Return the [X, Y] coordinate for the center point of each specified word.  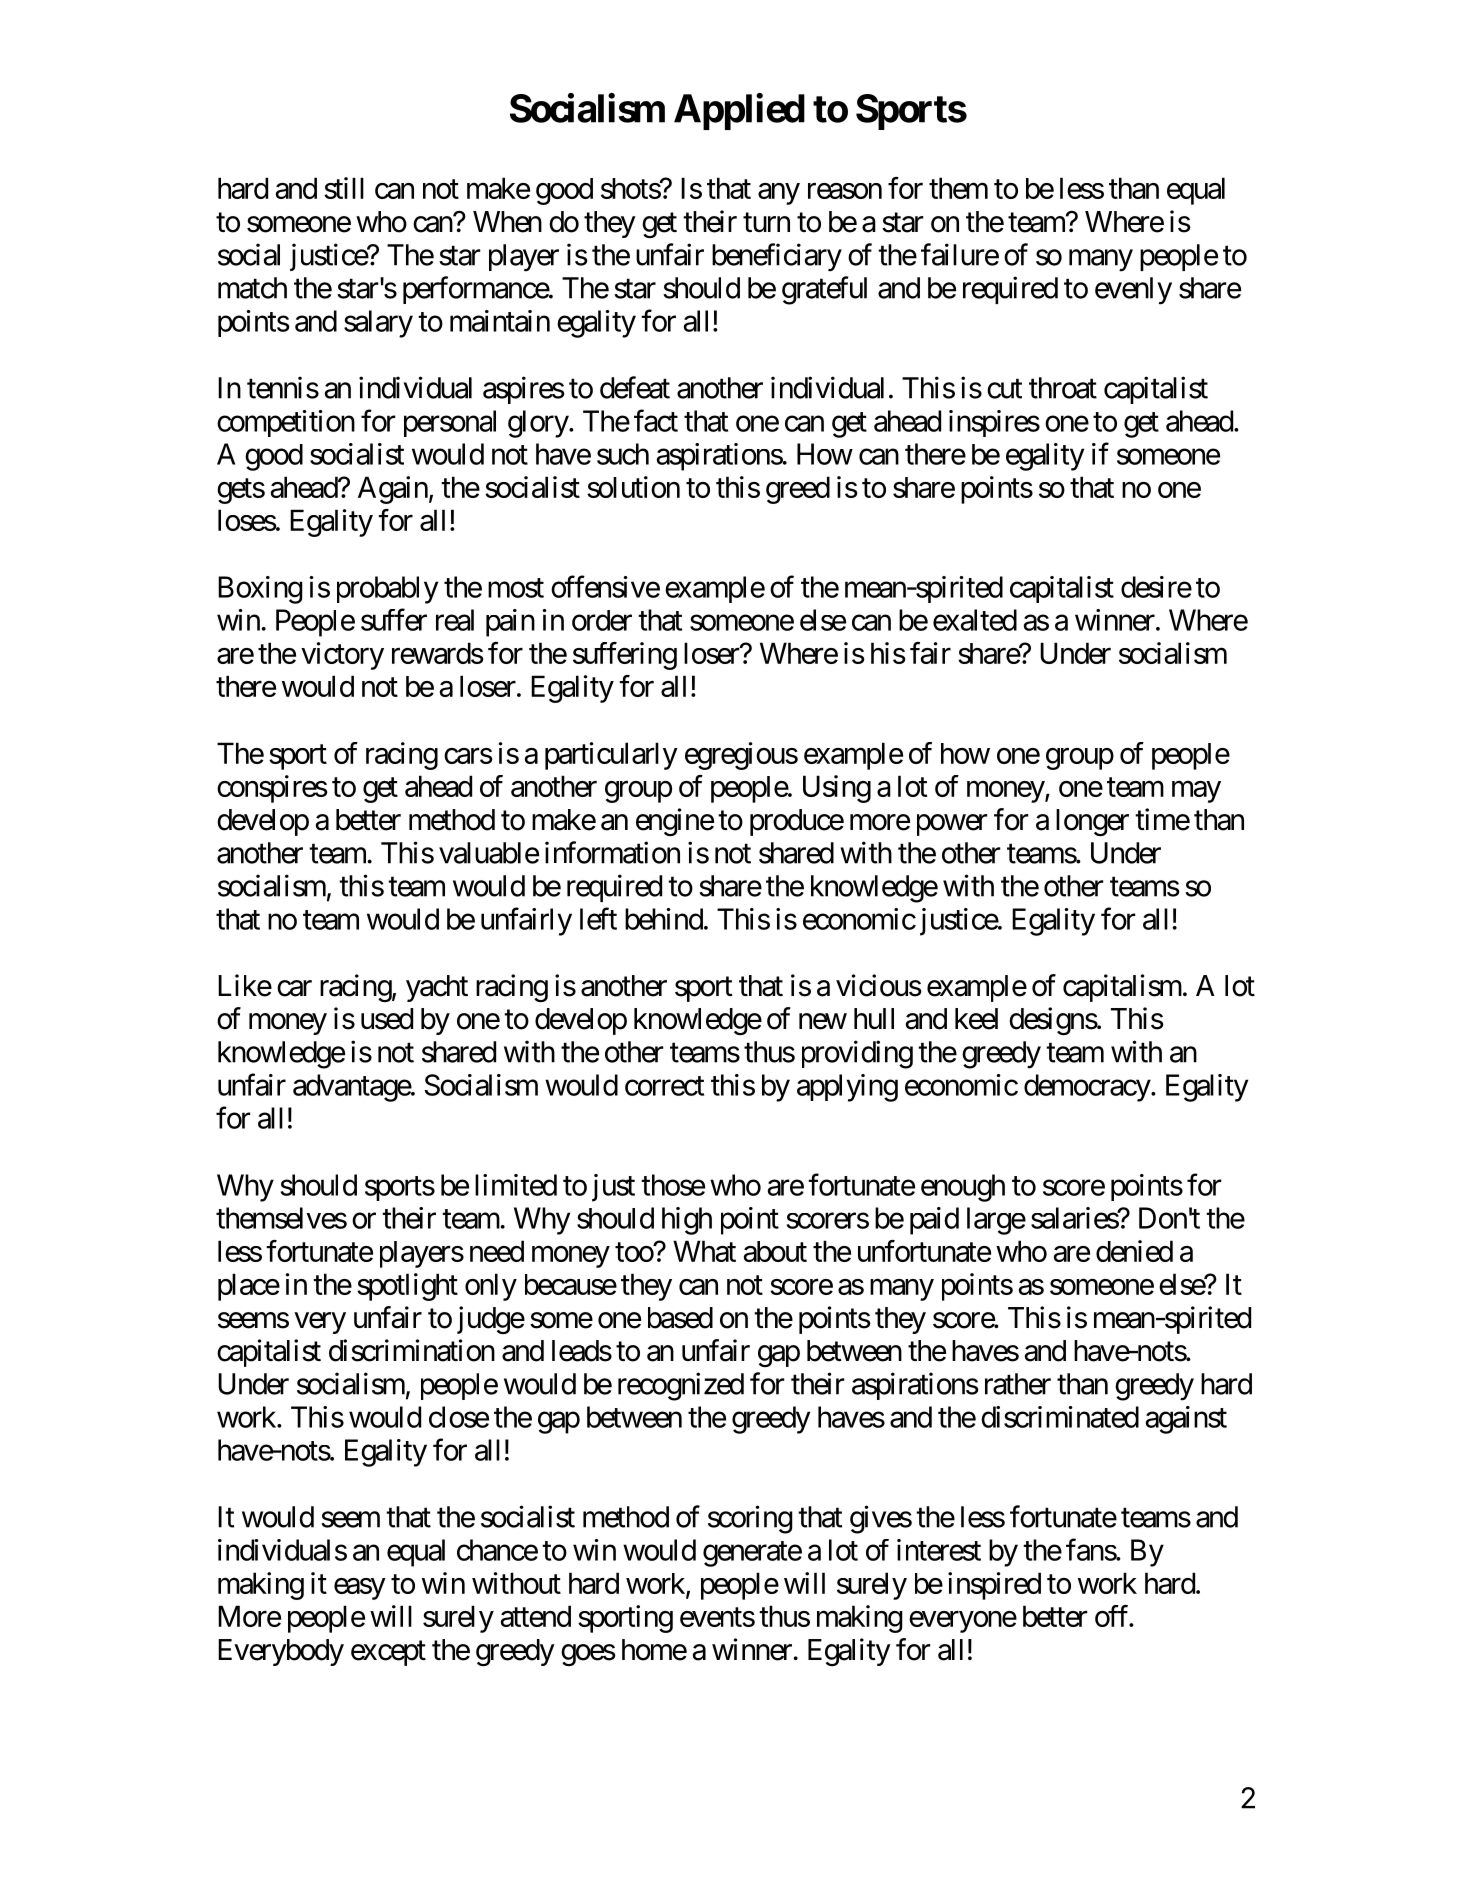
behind [664, 919]
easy [360, 1589]
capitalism [1122, 988]
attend [536, 1616]
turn [766, 222]
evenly [1133, 291]
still [344, 188]
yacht [437, 988]
